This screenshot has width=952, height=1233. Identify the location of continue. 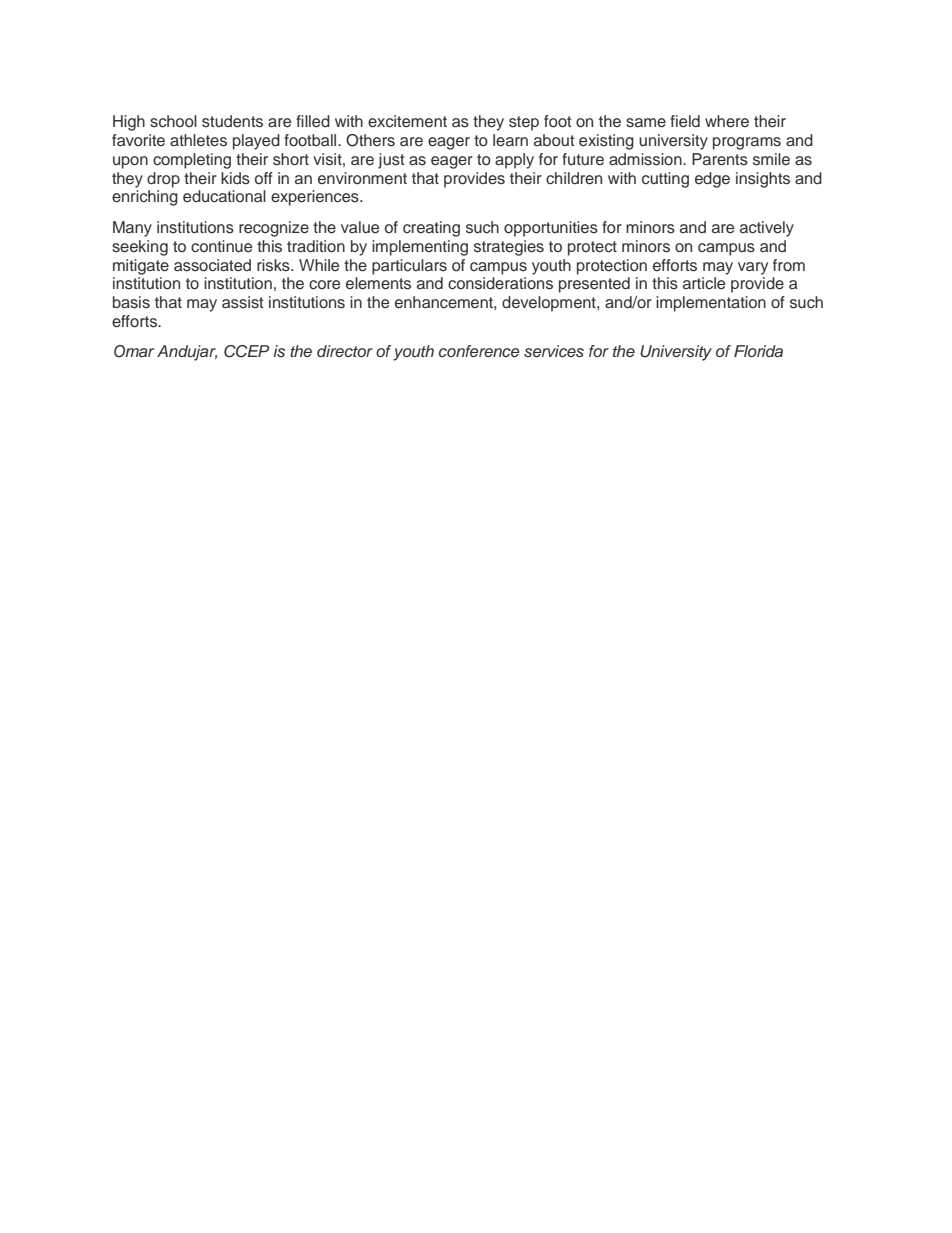
(221, 246).
